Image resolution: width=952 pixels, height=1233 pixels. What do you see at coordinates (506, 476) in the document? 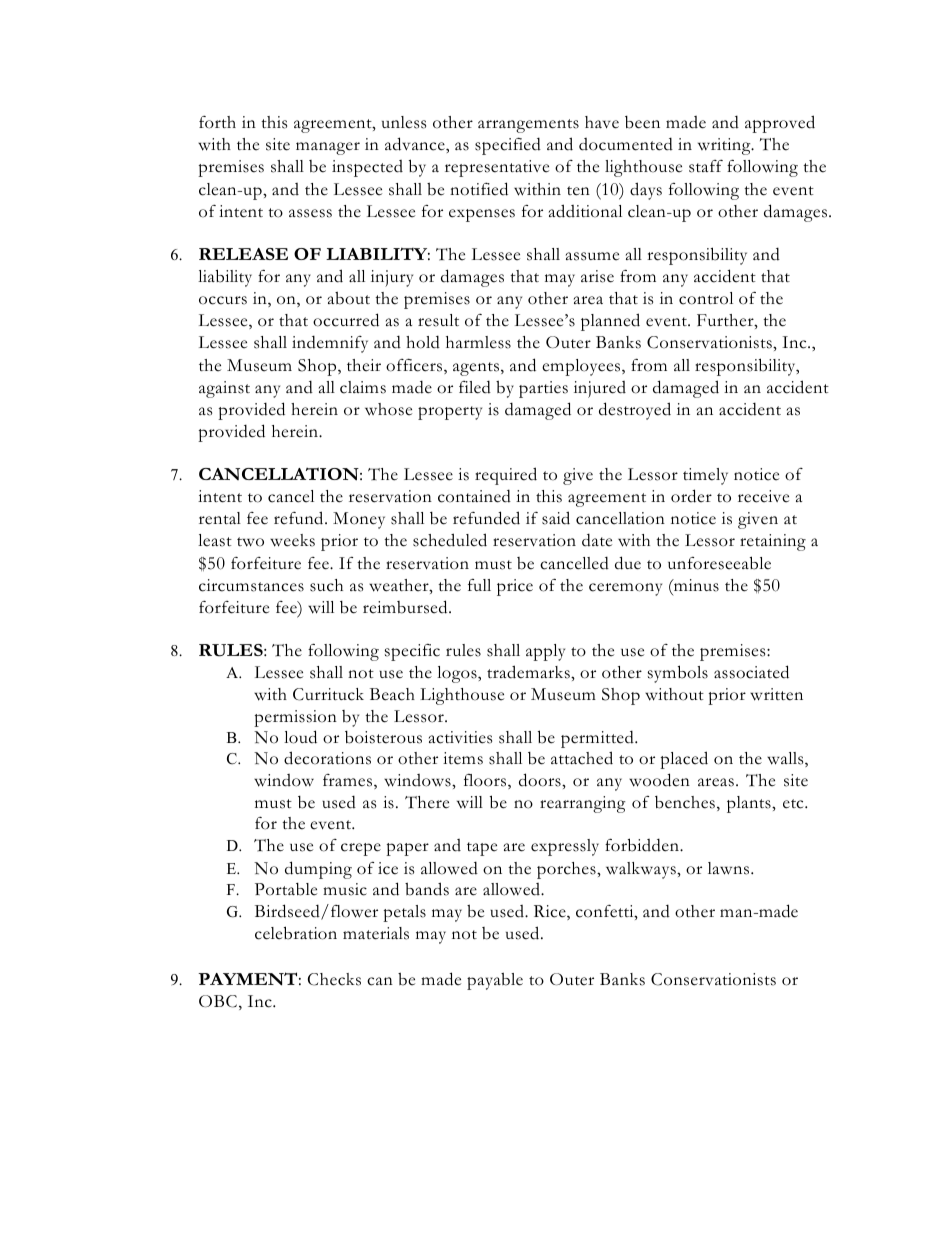
I see `required` at bounding box center [506, 476].
